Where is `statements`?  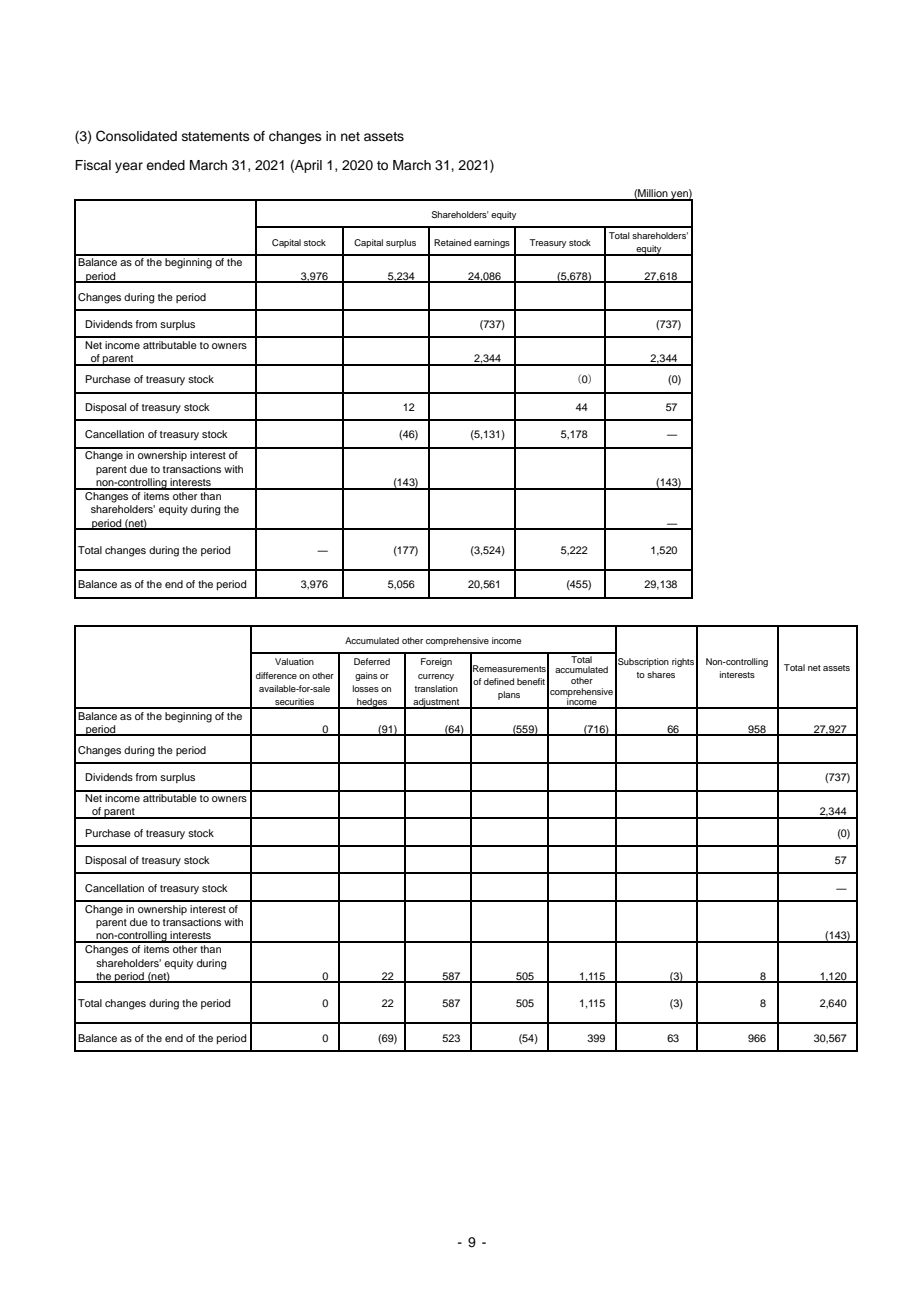
statements is located at coordinates (216, 136).
